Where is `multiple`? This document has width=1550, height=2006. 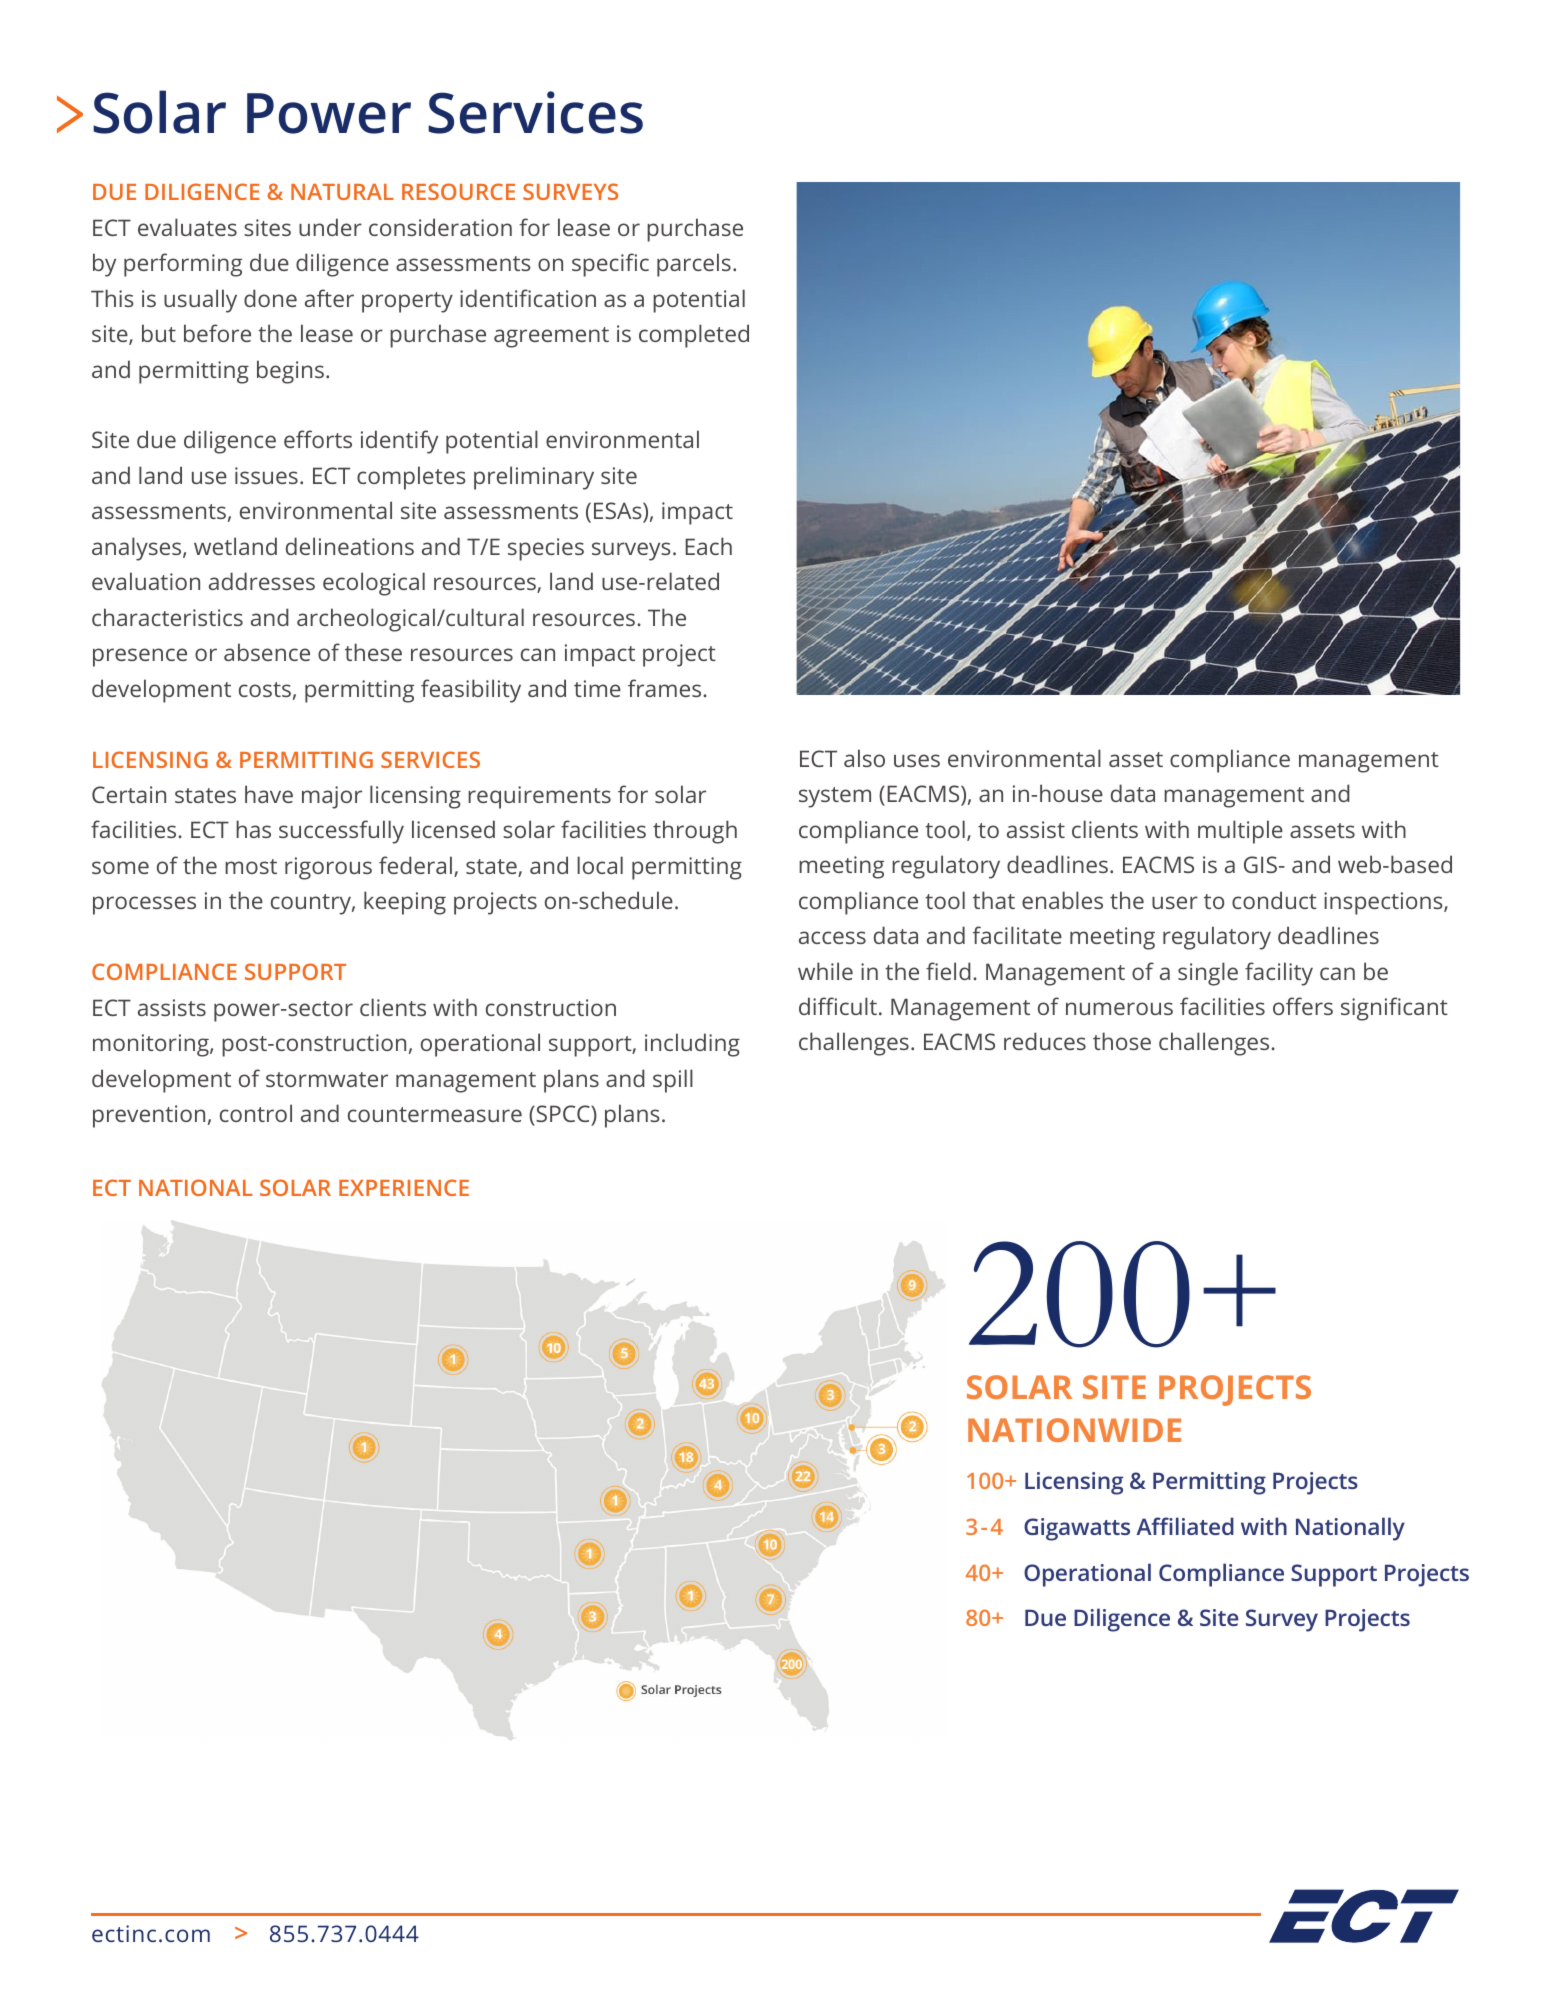 multiple is located at coordinates (1240, 832).
